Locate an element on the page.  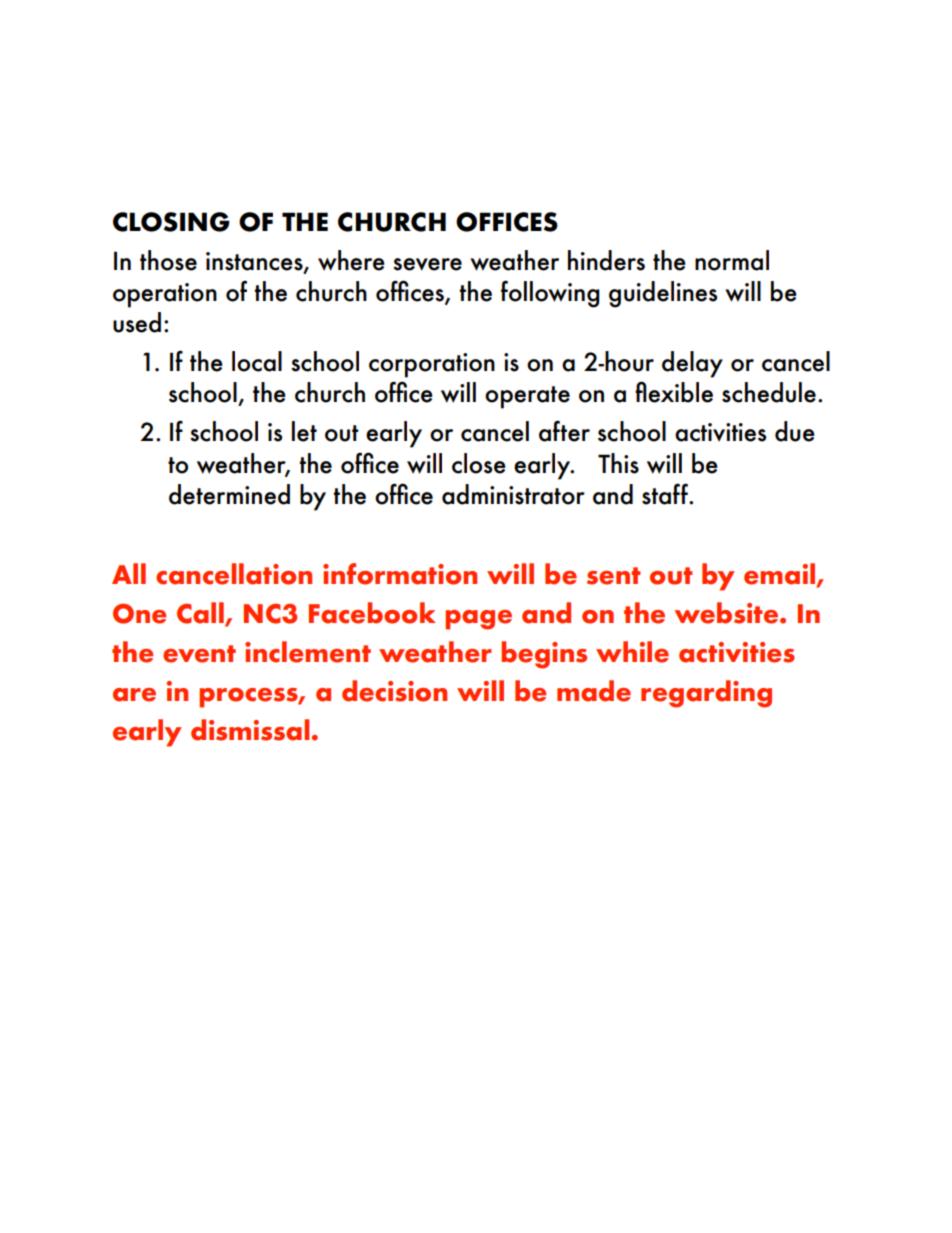
email is located at coordinates (781, 575).
